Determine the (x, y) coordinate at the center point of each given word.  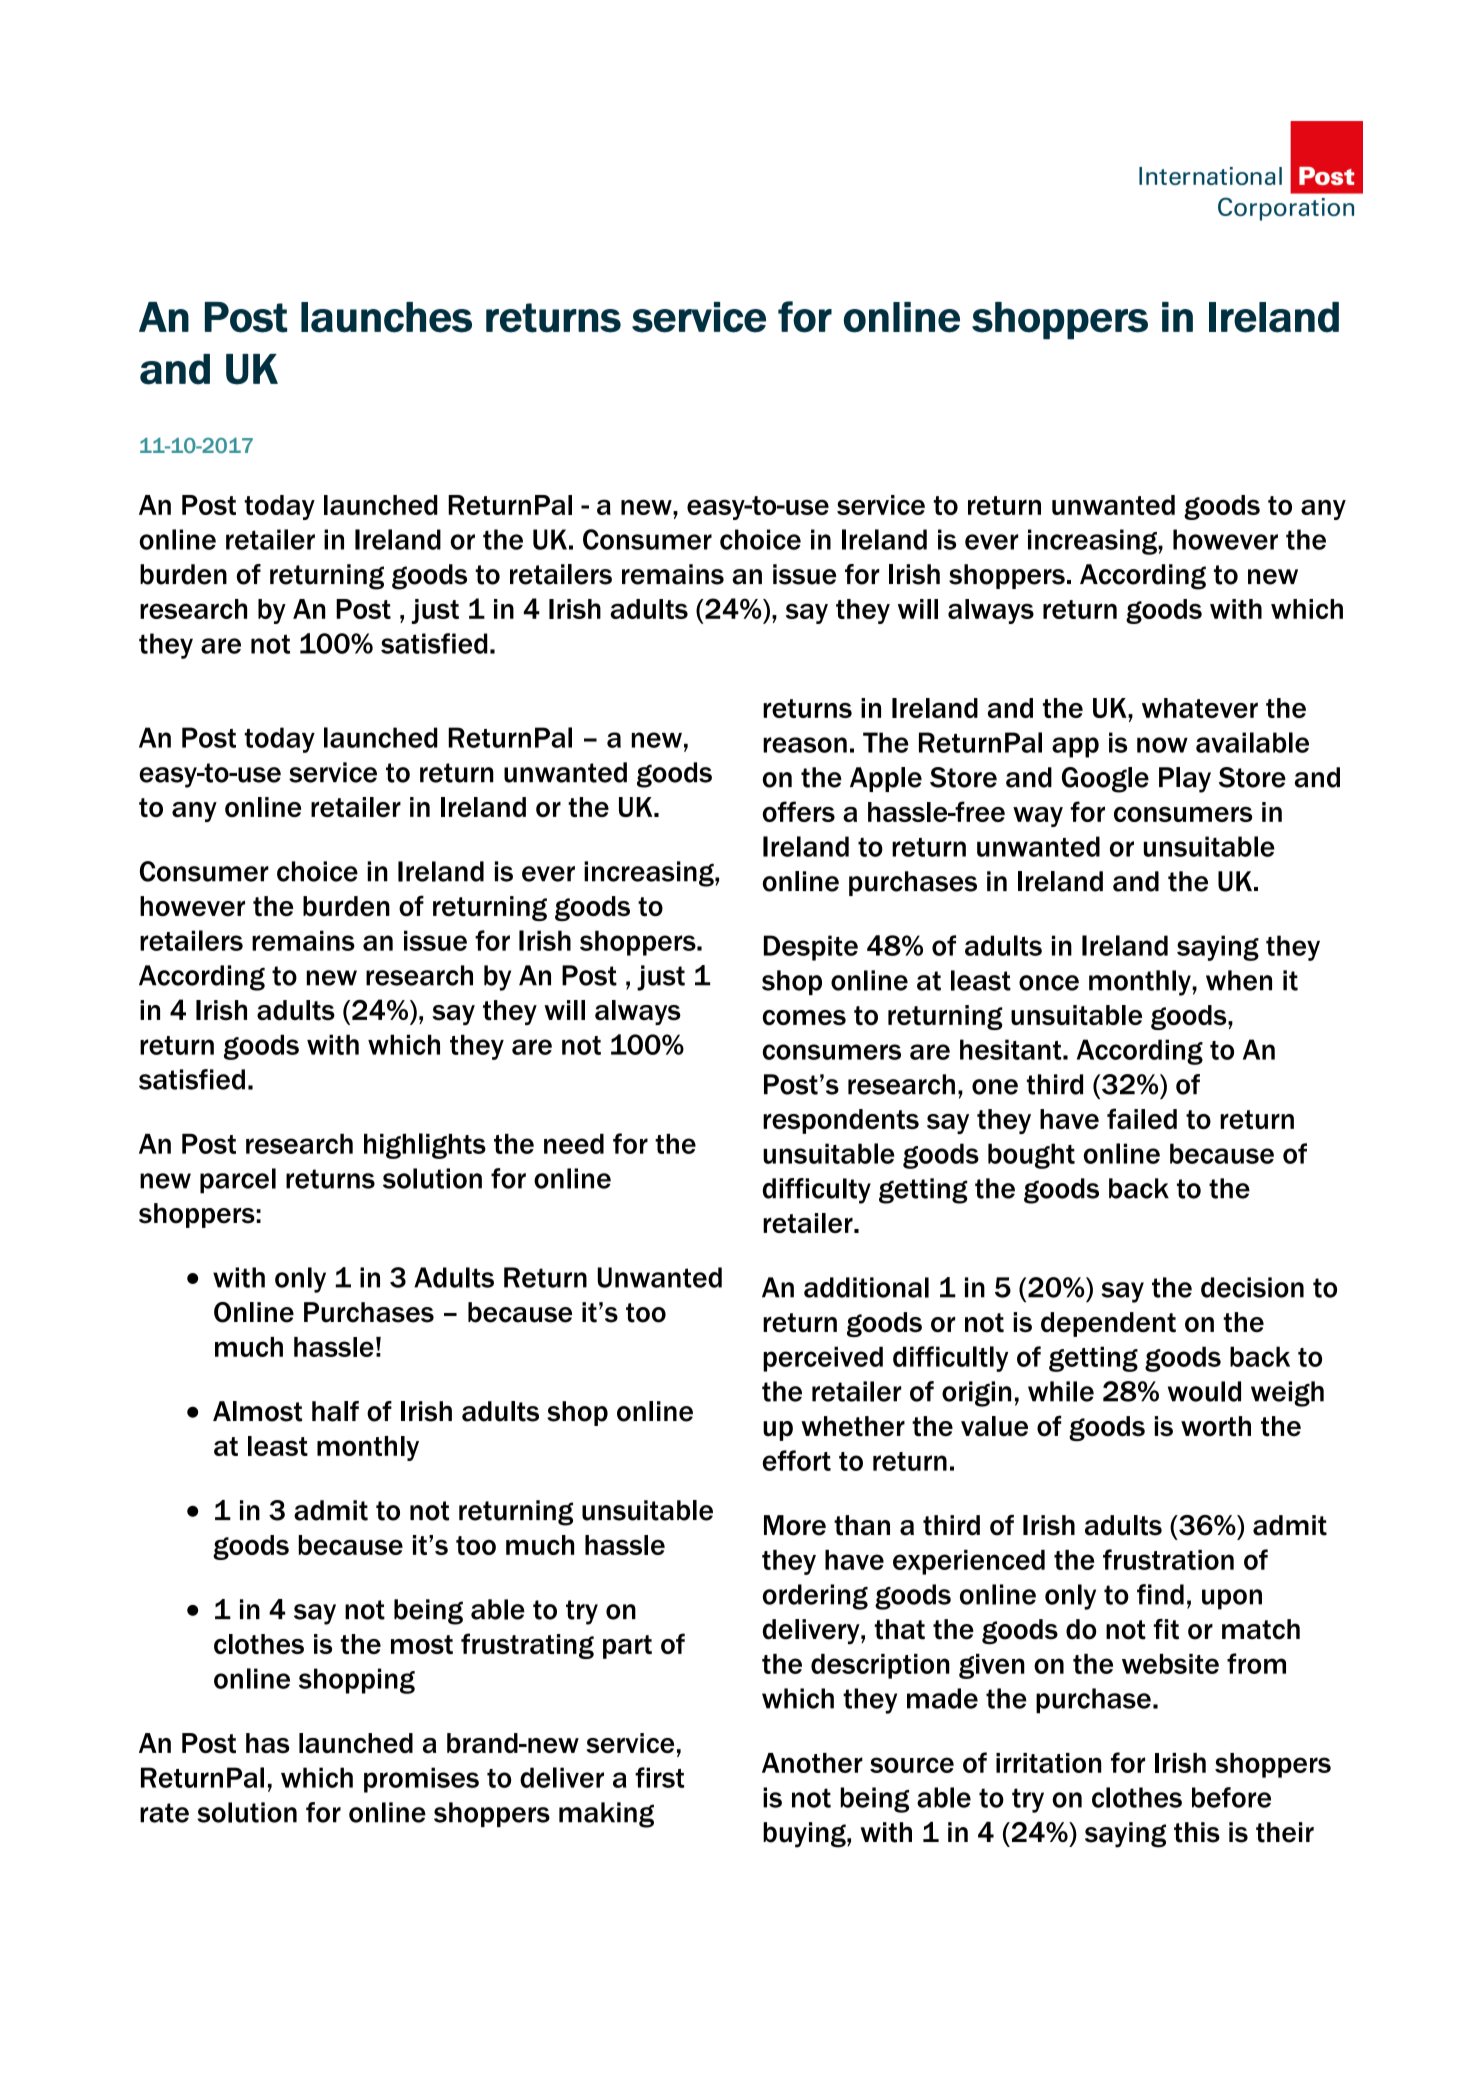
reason (805, 745)
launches (386, 317)
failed (1142, 1118)
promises (421, 1780)
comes (804, 1017)
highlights (425, 1146)
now (1162, 745)
